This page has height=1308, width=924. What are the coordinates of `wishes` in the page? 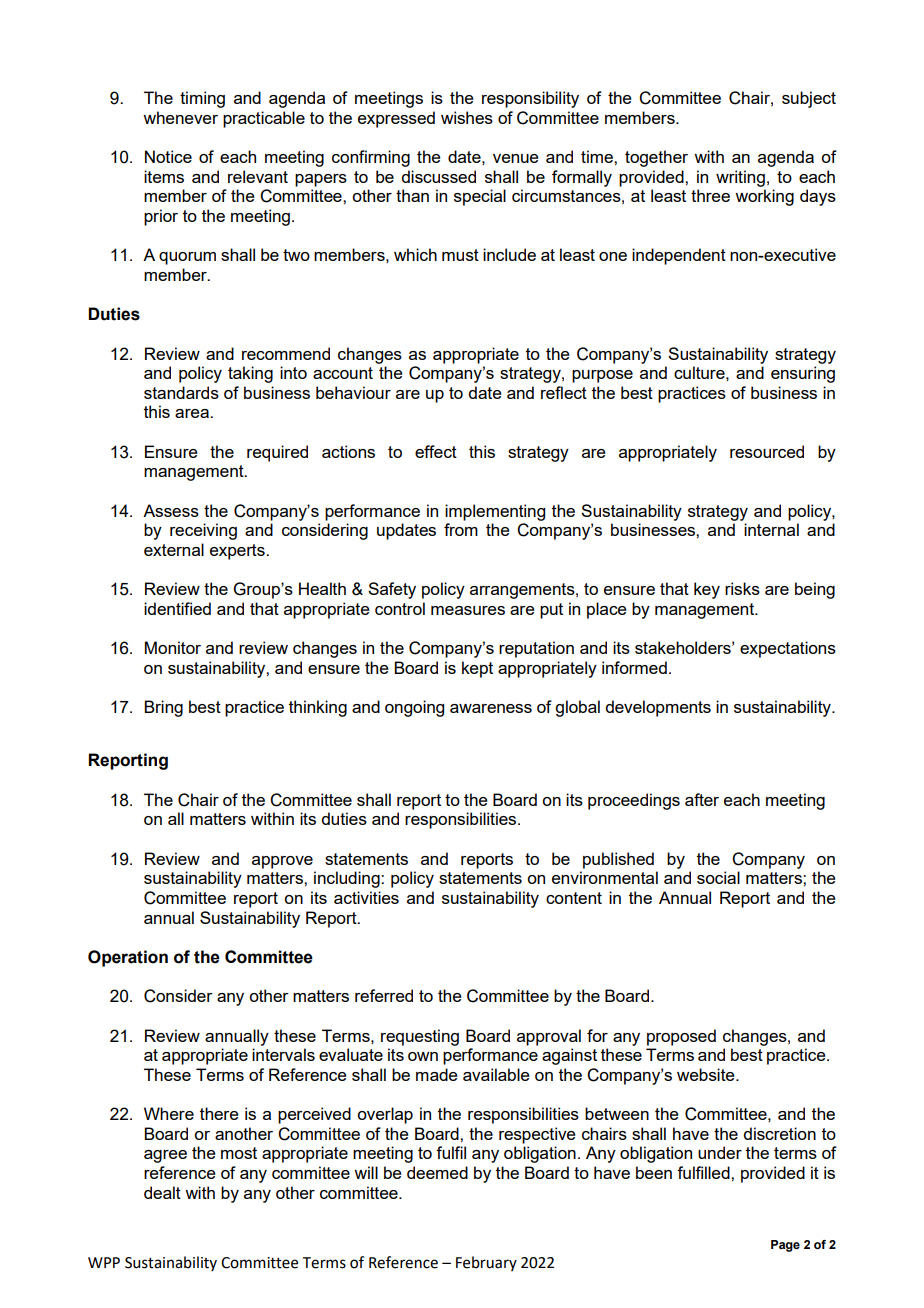 It's located at (467, 117).
